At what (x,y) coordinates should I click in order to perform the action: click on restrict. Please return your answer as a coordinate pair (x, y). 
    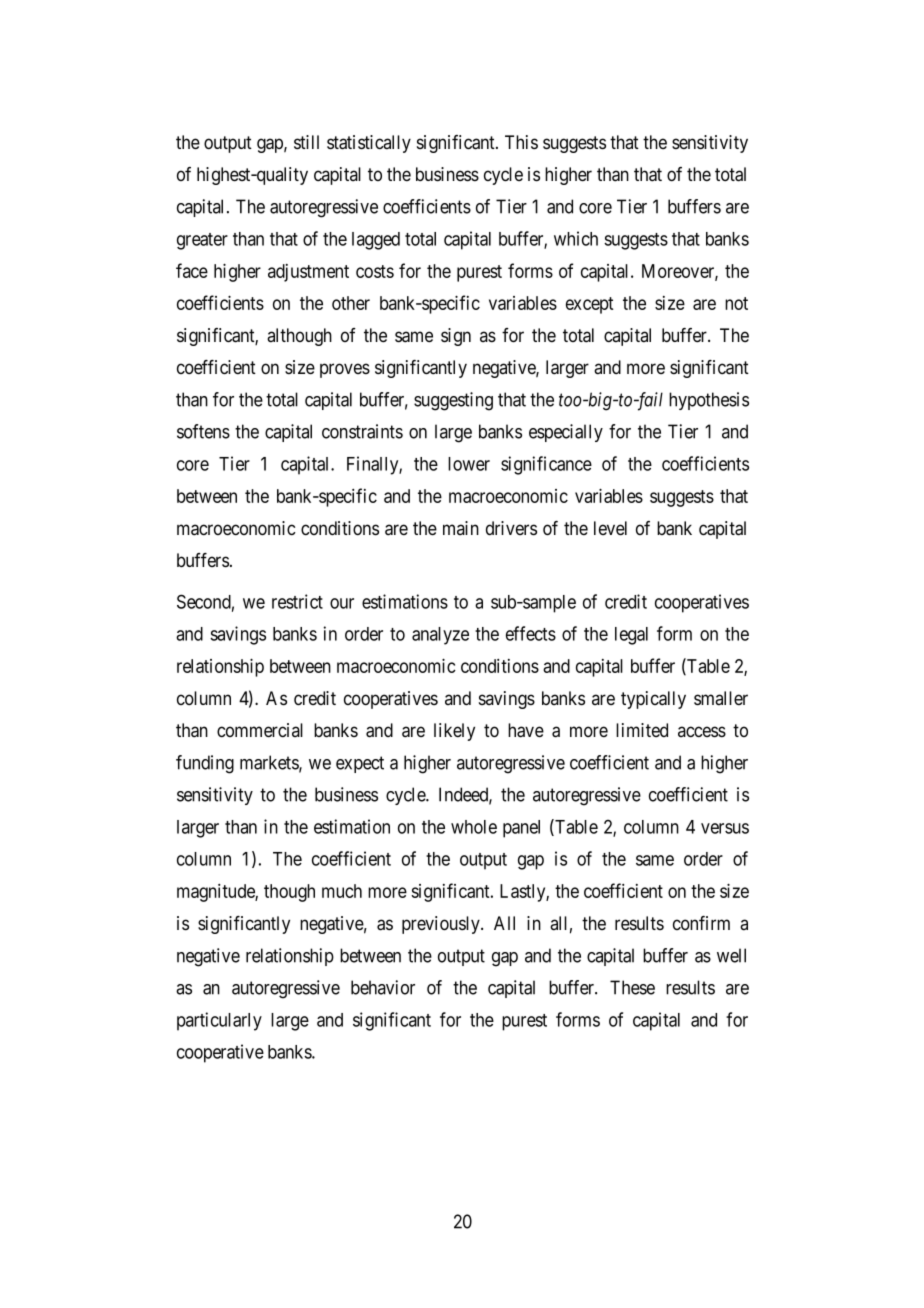
    Looking at the image, I should click on (297, 601).
